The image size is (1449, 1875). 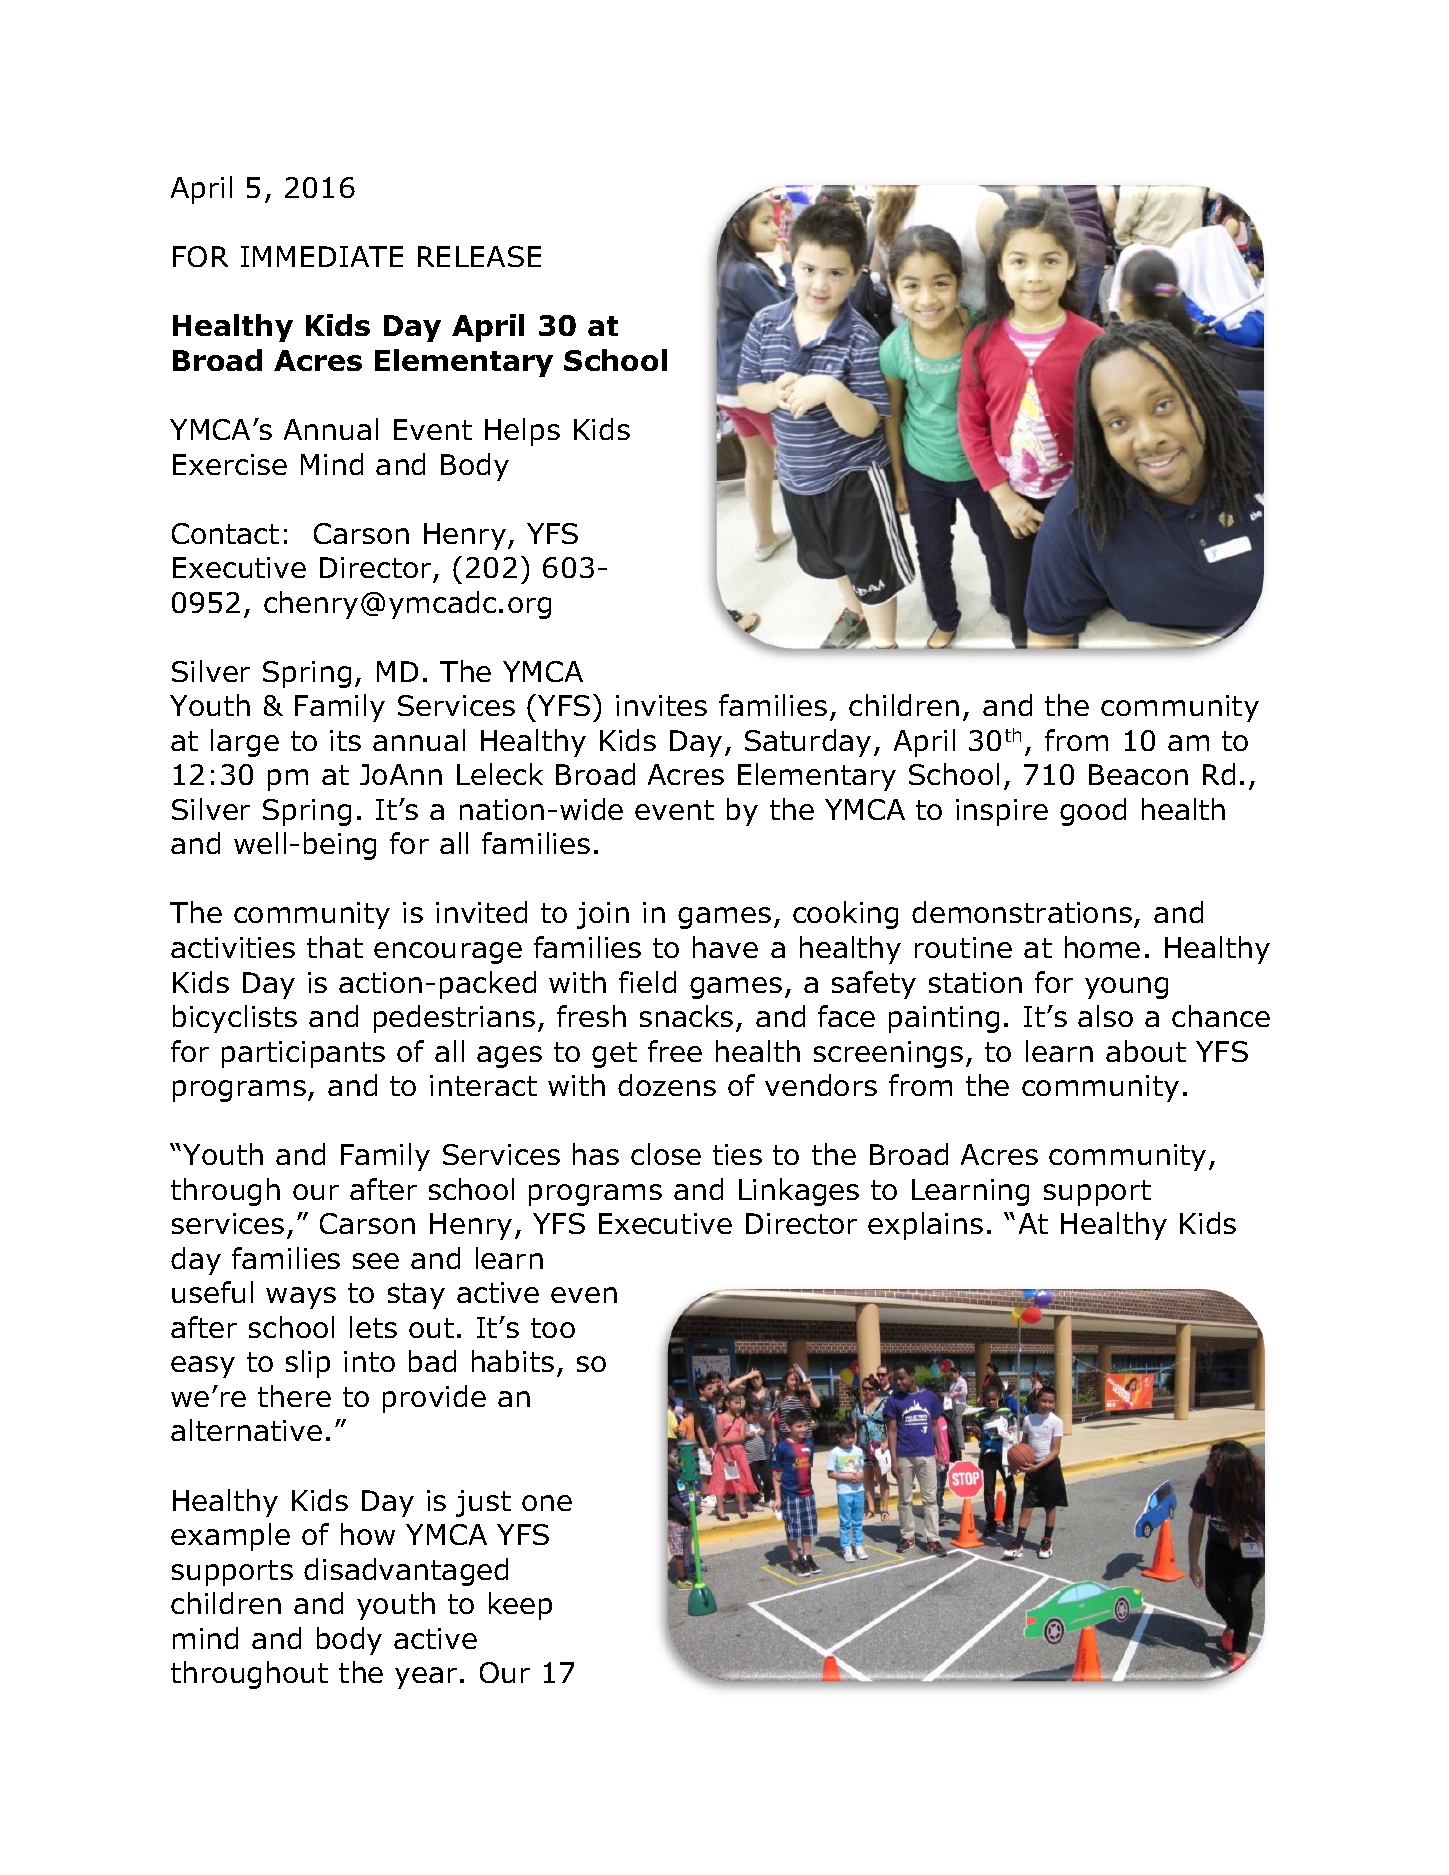 I want to click on explains, so click(x=925, y=1226).
